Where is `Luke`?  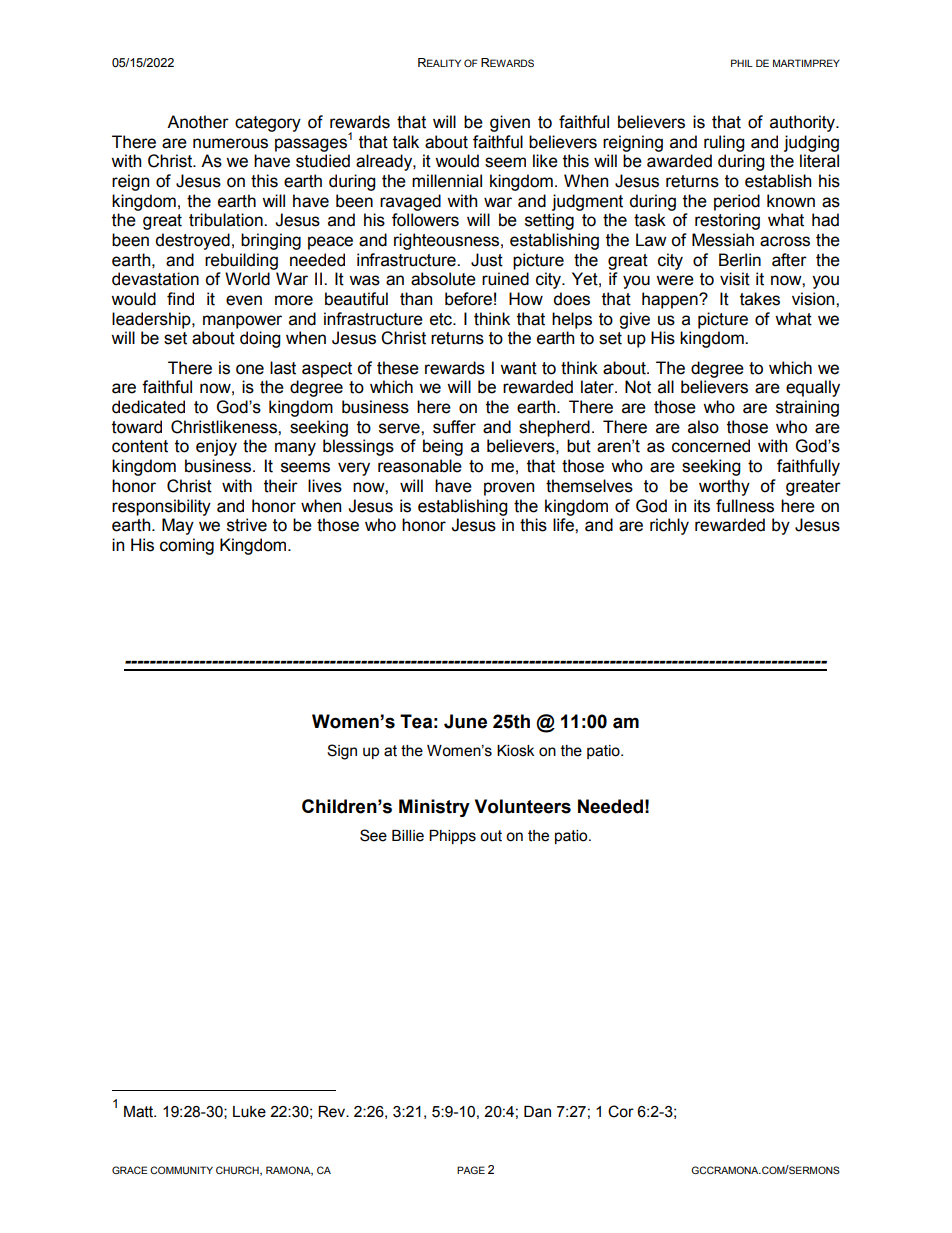
Luke is located at coordinates (249, 1112).
